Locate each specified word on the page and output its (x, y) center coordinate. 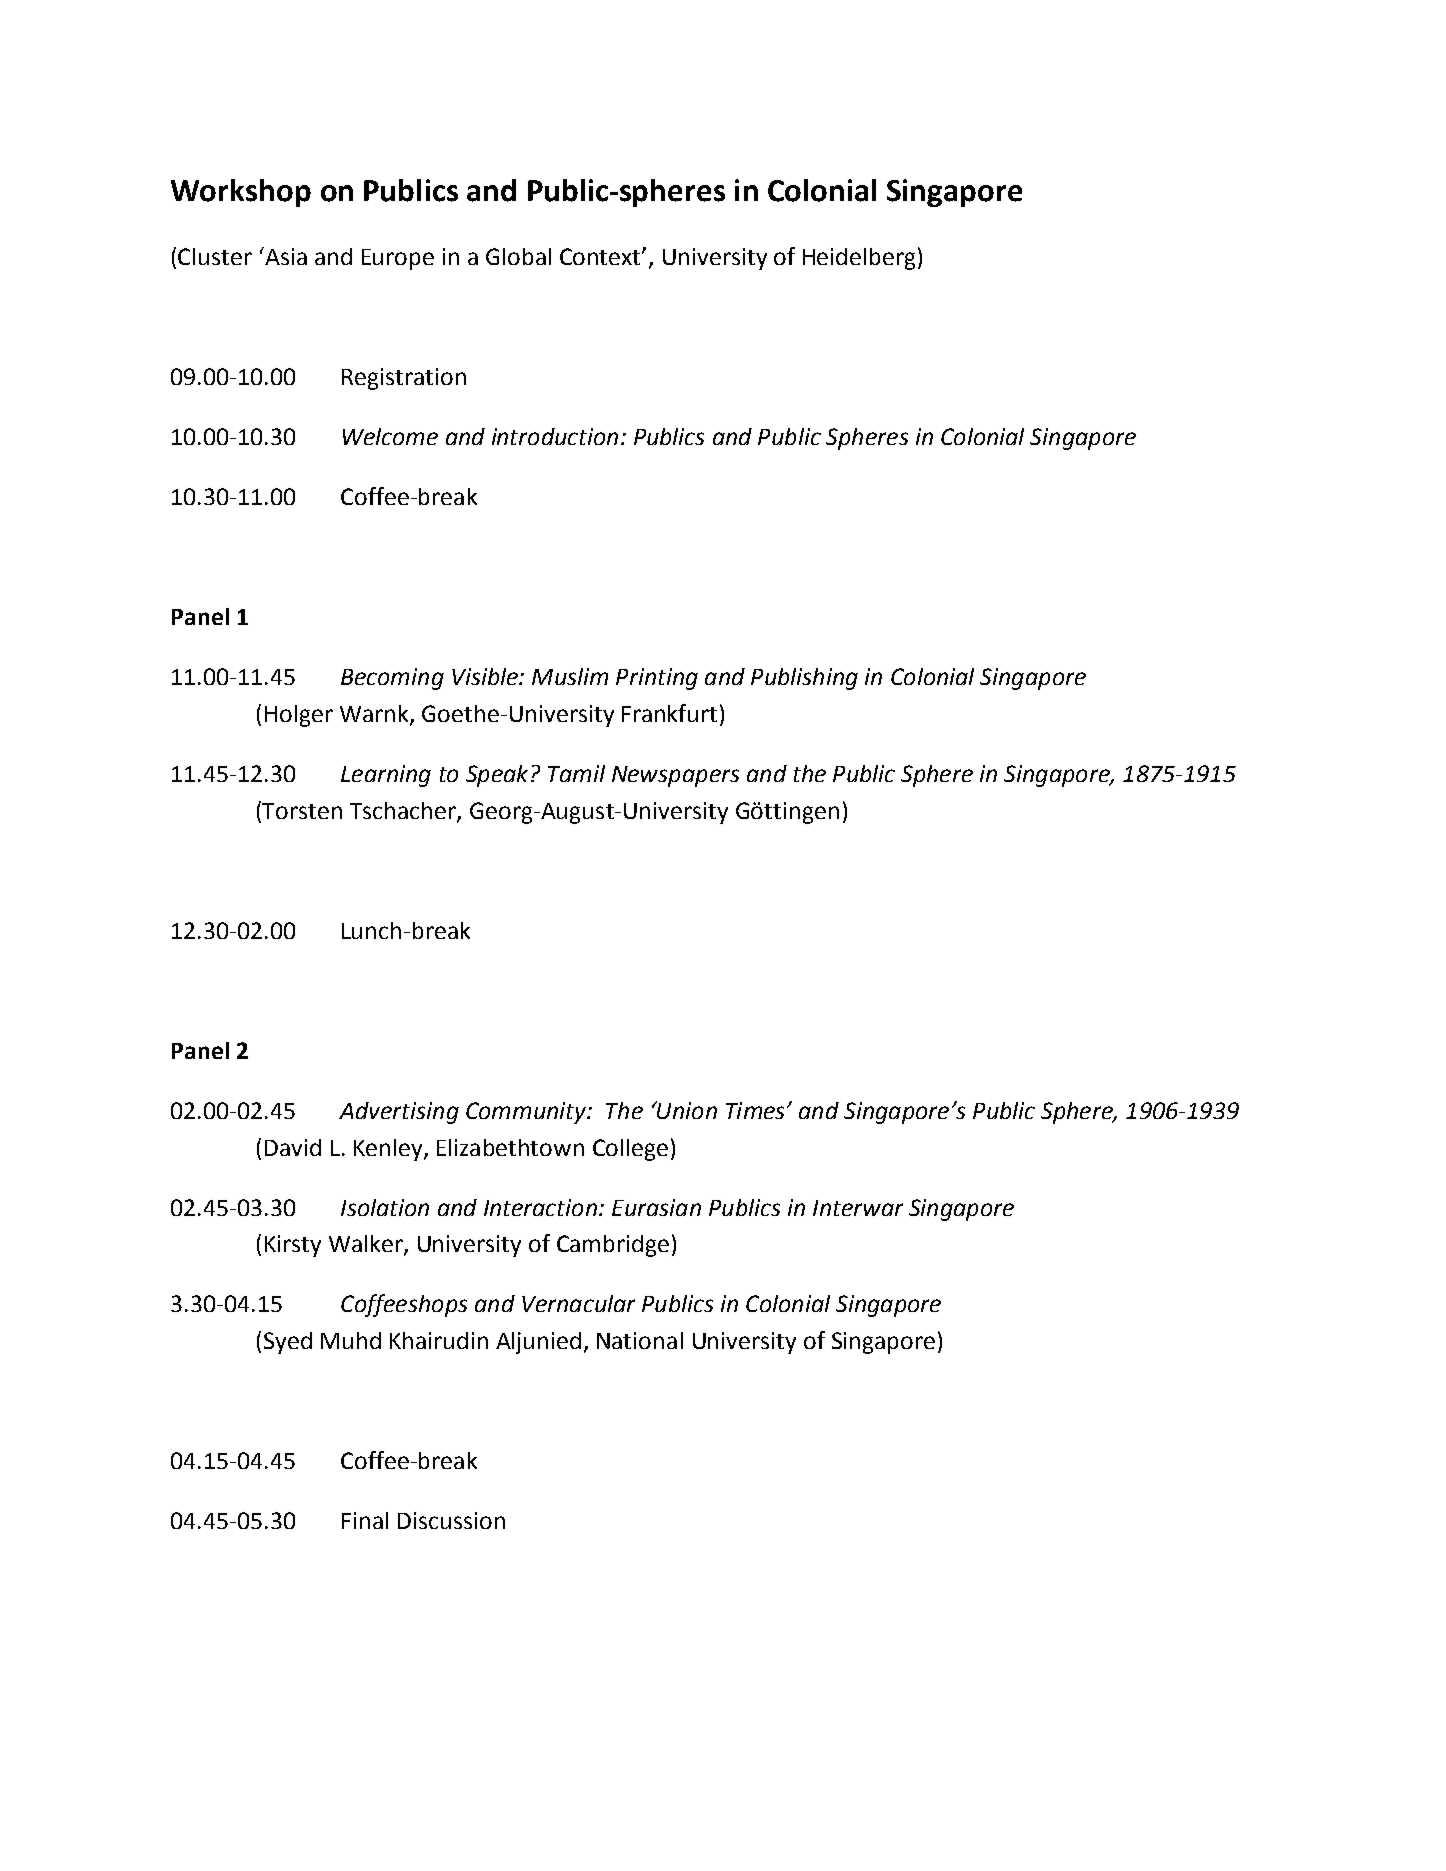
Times (755, 1110)
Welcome (390, 436)
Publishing (804, 679)
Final (365, 1520)
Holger (299, 716)
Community (527, 1113)
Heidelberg (859, 259)
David (293, 1147)
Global (518, 256)
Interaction (540, 1207)
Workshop (241, 193)
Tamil (576, 773)
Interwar (858, 1208)
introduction (555, 436)
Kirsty (293, 1246)
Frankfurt (669, 713)
